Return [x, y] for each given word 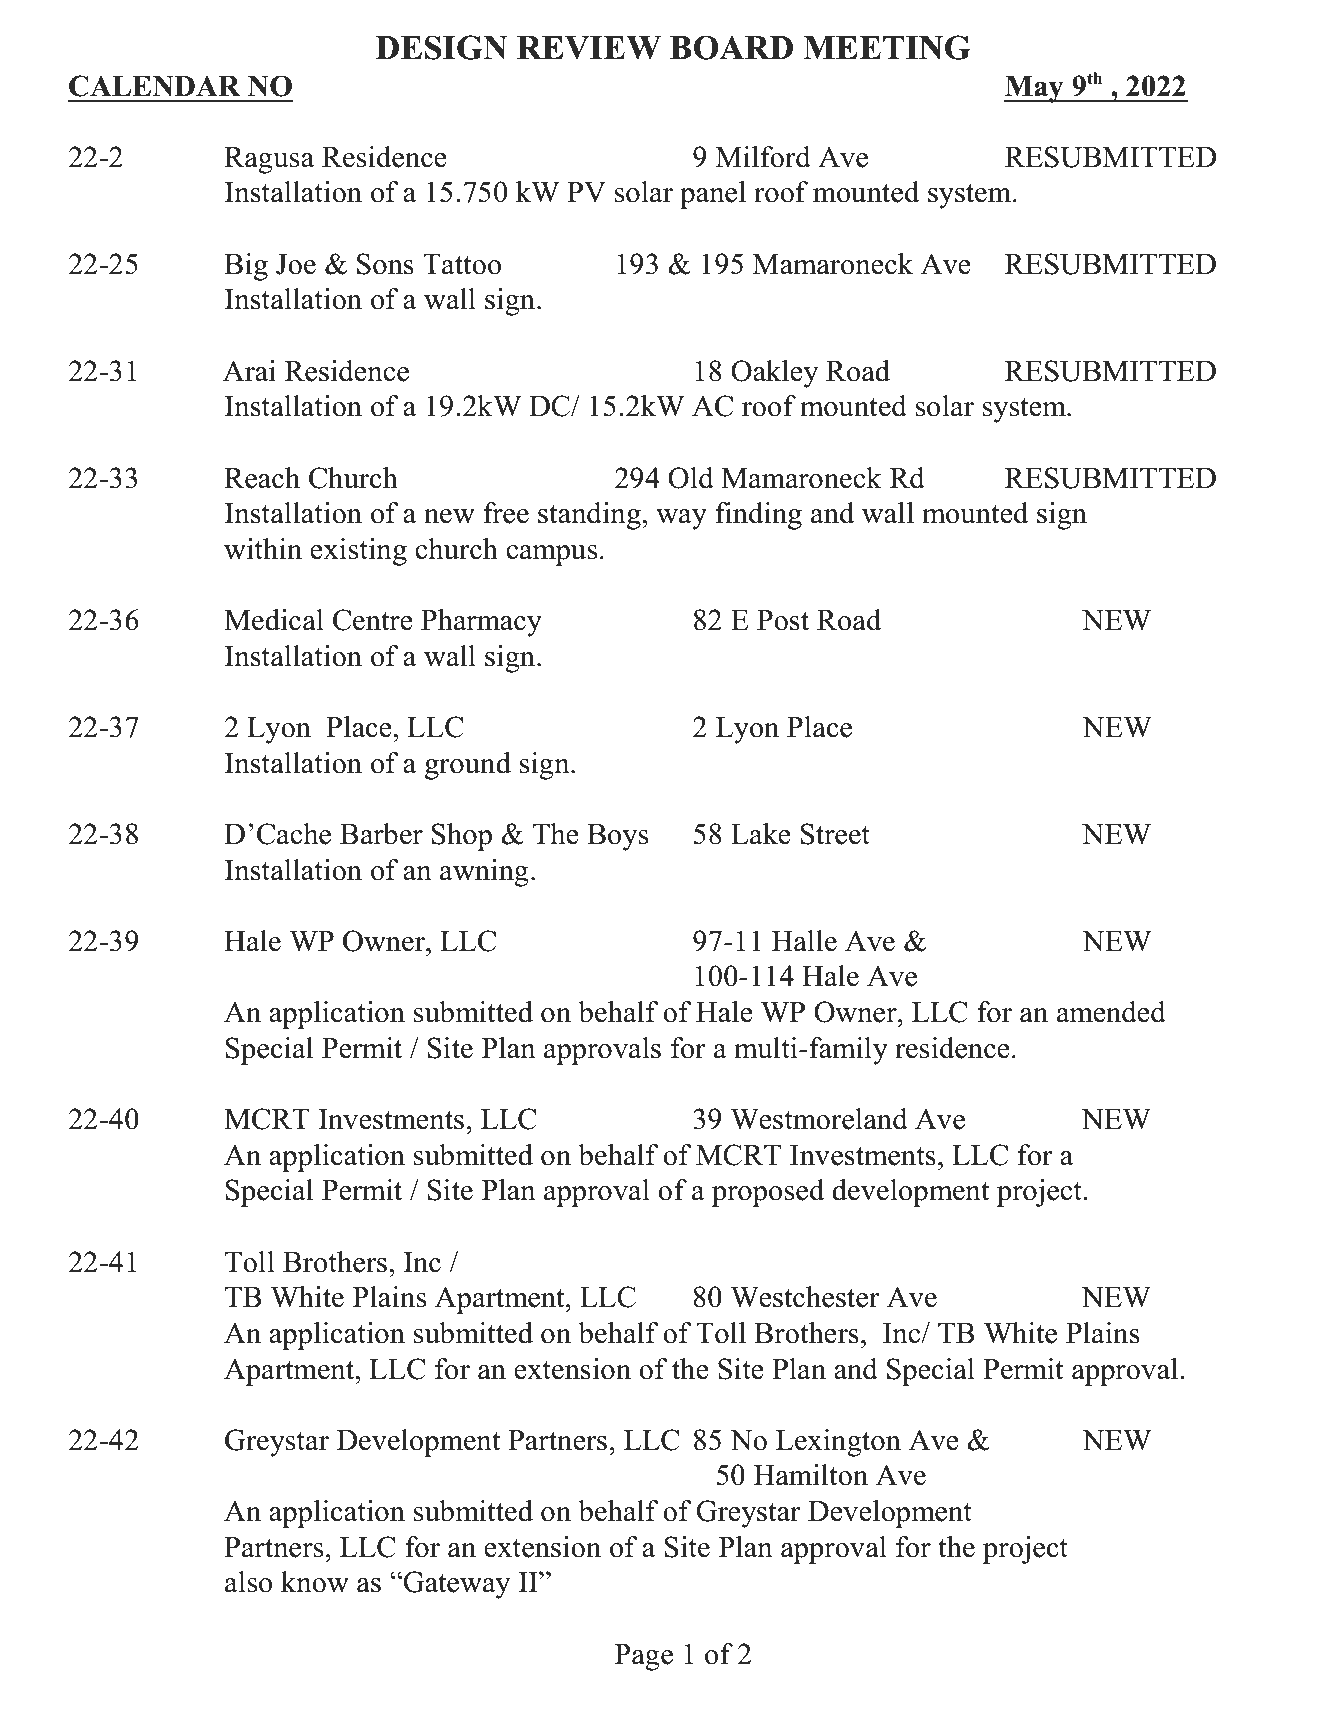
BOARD [731, 47]
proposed [768, 1193]
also [248, 1582]
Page [644, 1657]
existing [358, 552]
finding [758, 516]
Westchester [805, 1297]
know [315, 1582]
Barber [381, 834]
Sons [385, 264]
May [1035, 89]
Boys [617, 837]
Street [835, 834]
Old [691, 478]
